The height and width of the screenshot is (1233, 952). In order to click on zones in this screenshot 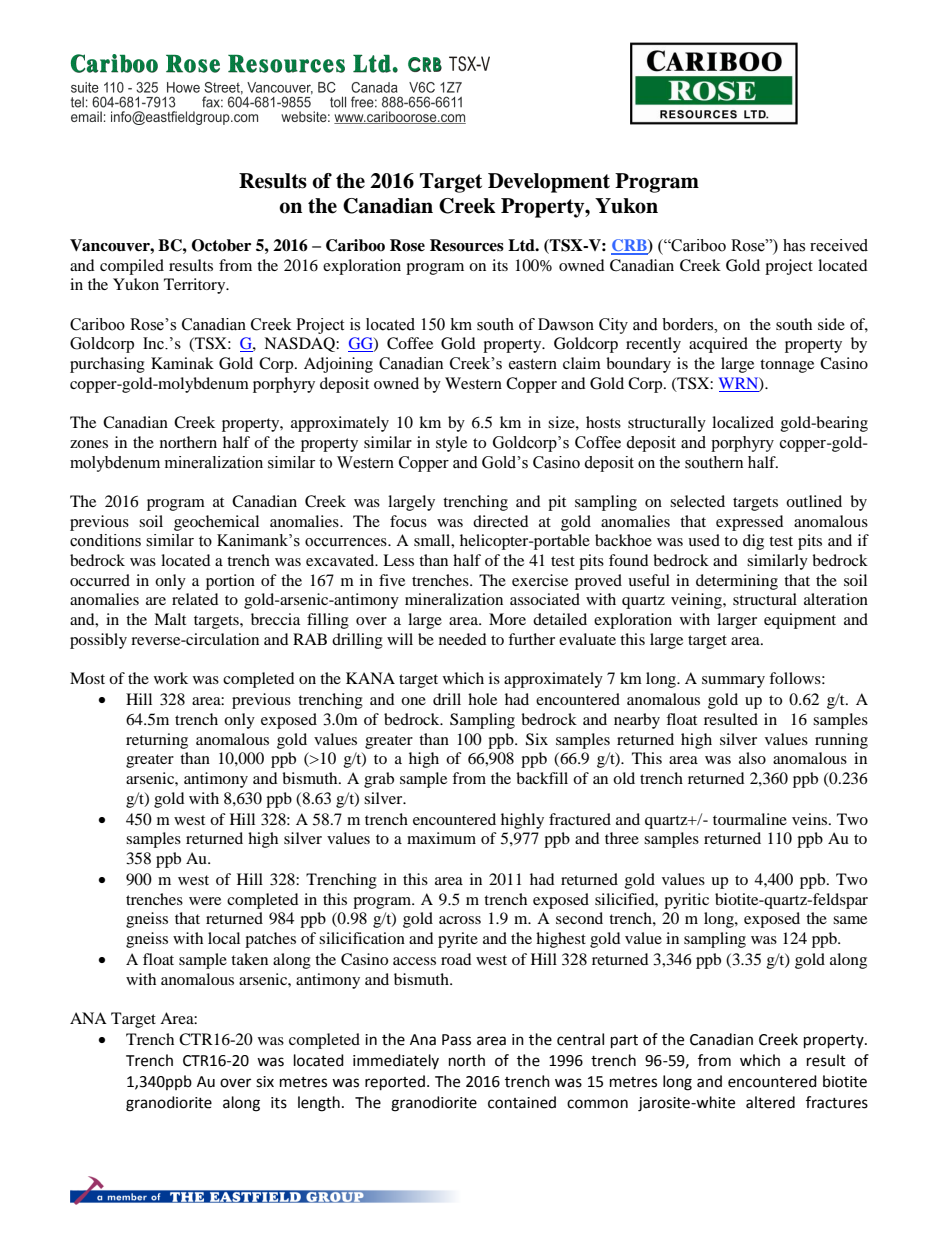, I will do `click(89, 444)`.
